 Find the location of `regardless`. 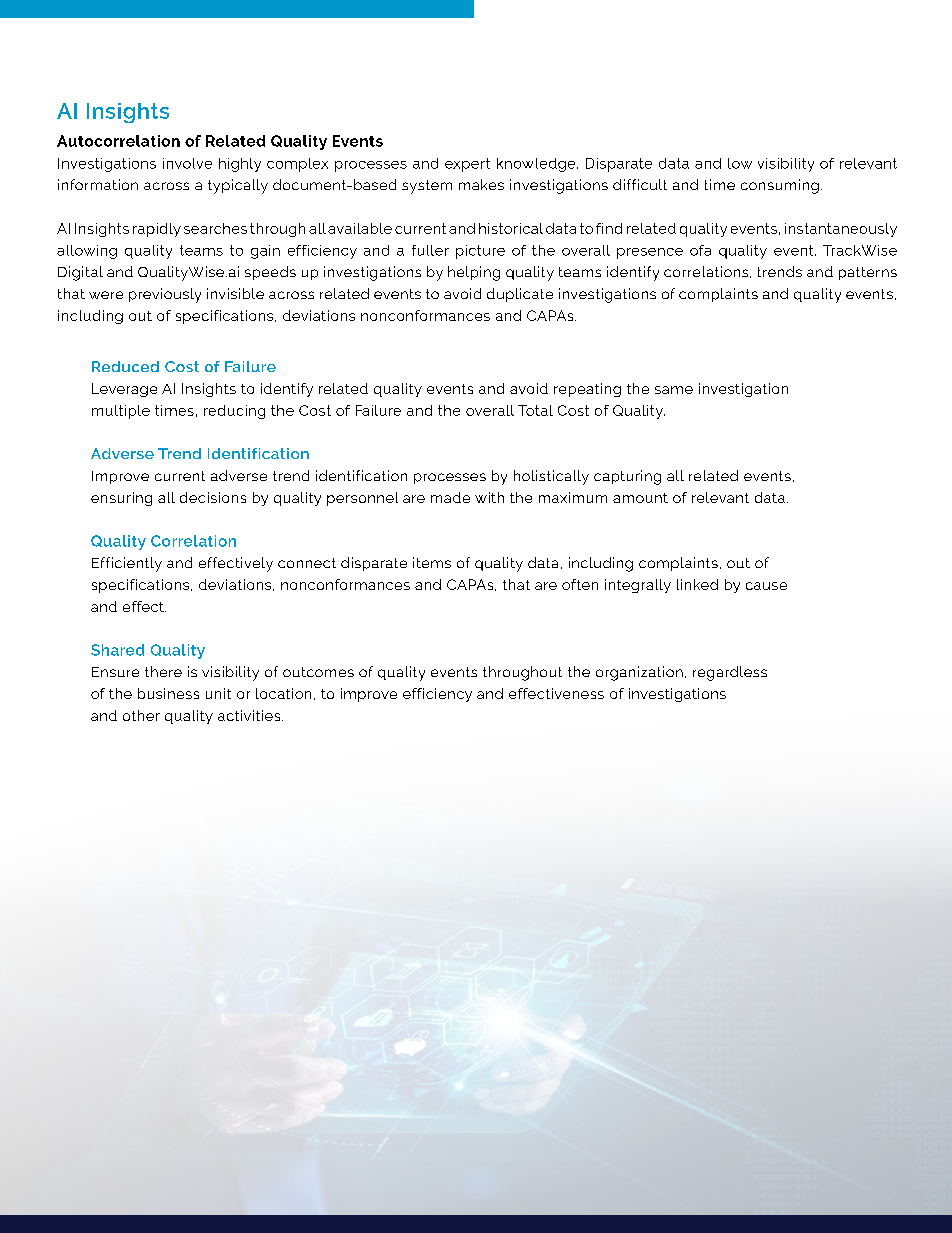

regardless is located at coordinates (730, 673).
